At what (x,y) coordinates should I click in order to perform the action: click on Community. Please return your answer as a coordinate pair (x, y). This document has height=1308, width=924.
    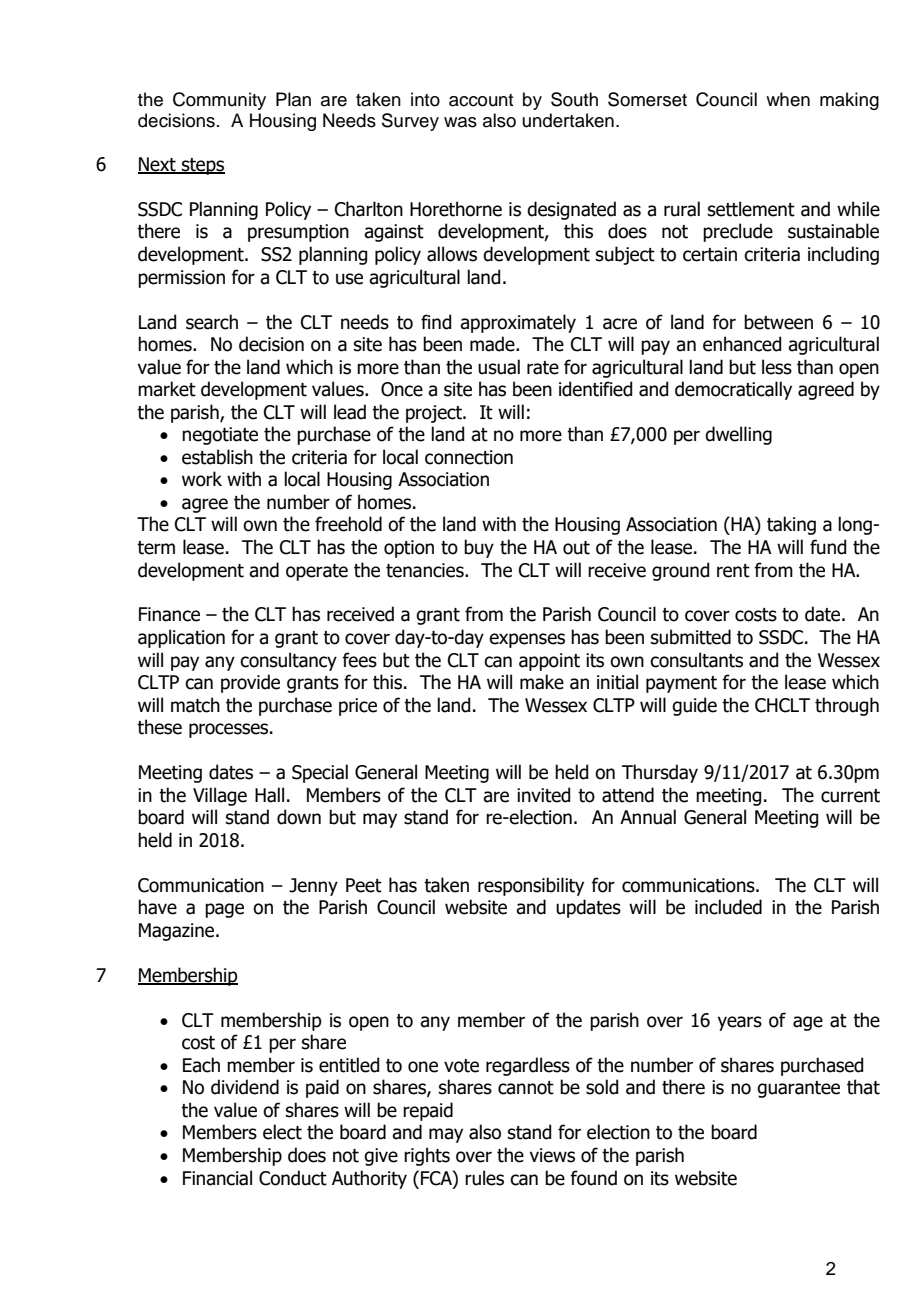
    Looking at the image, I should click on (219, 101).
